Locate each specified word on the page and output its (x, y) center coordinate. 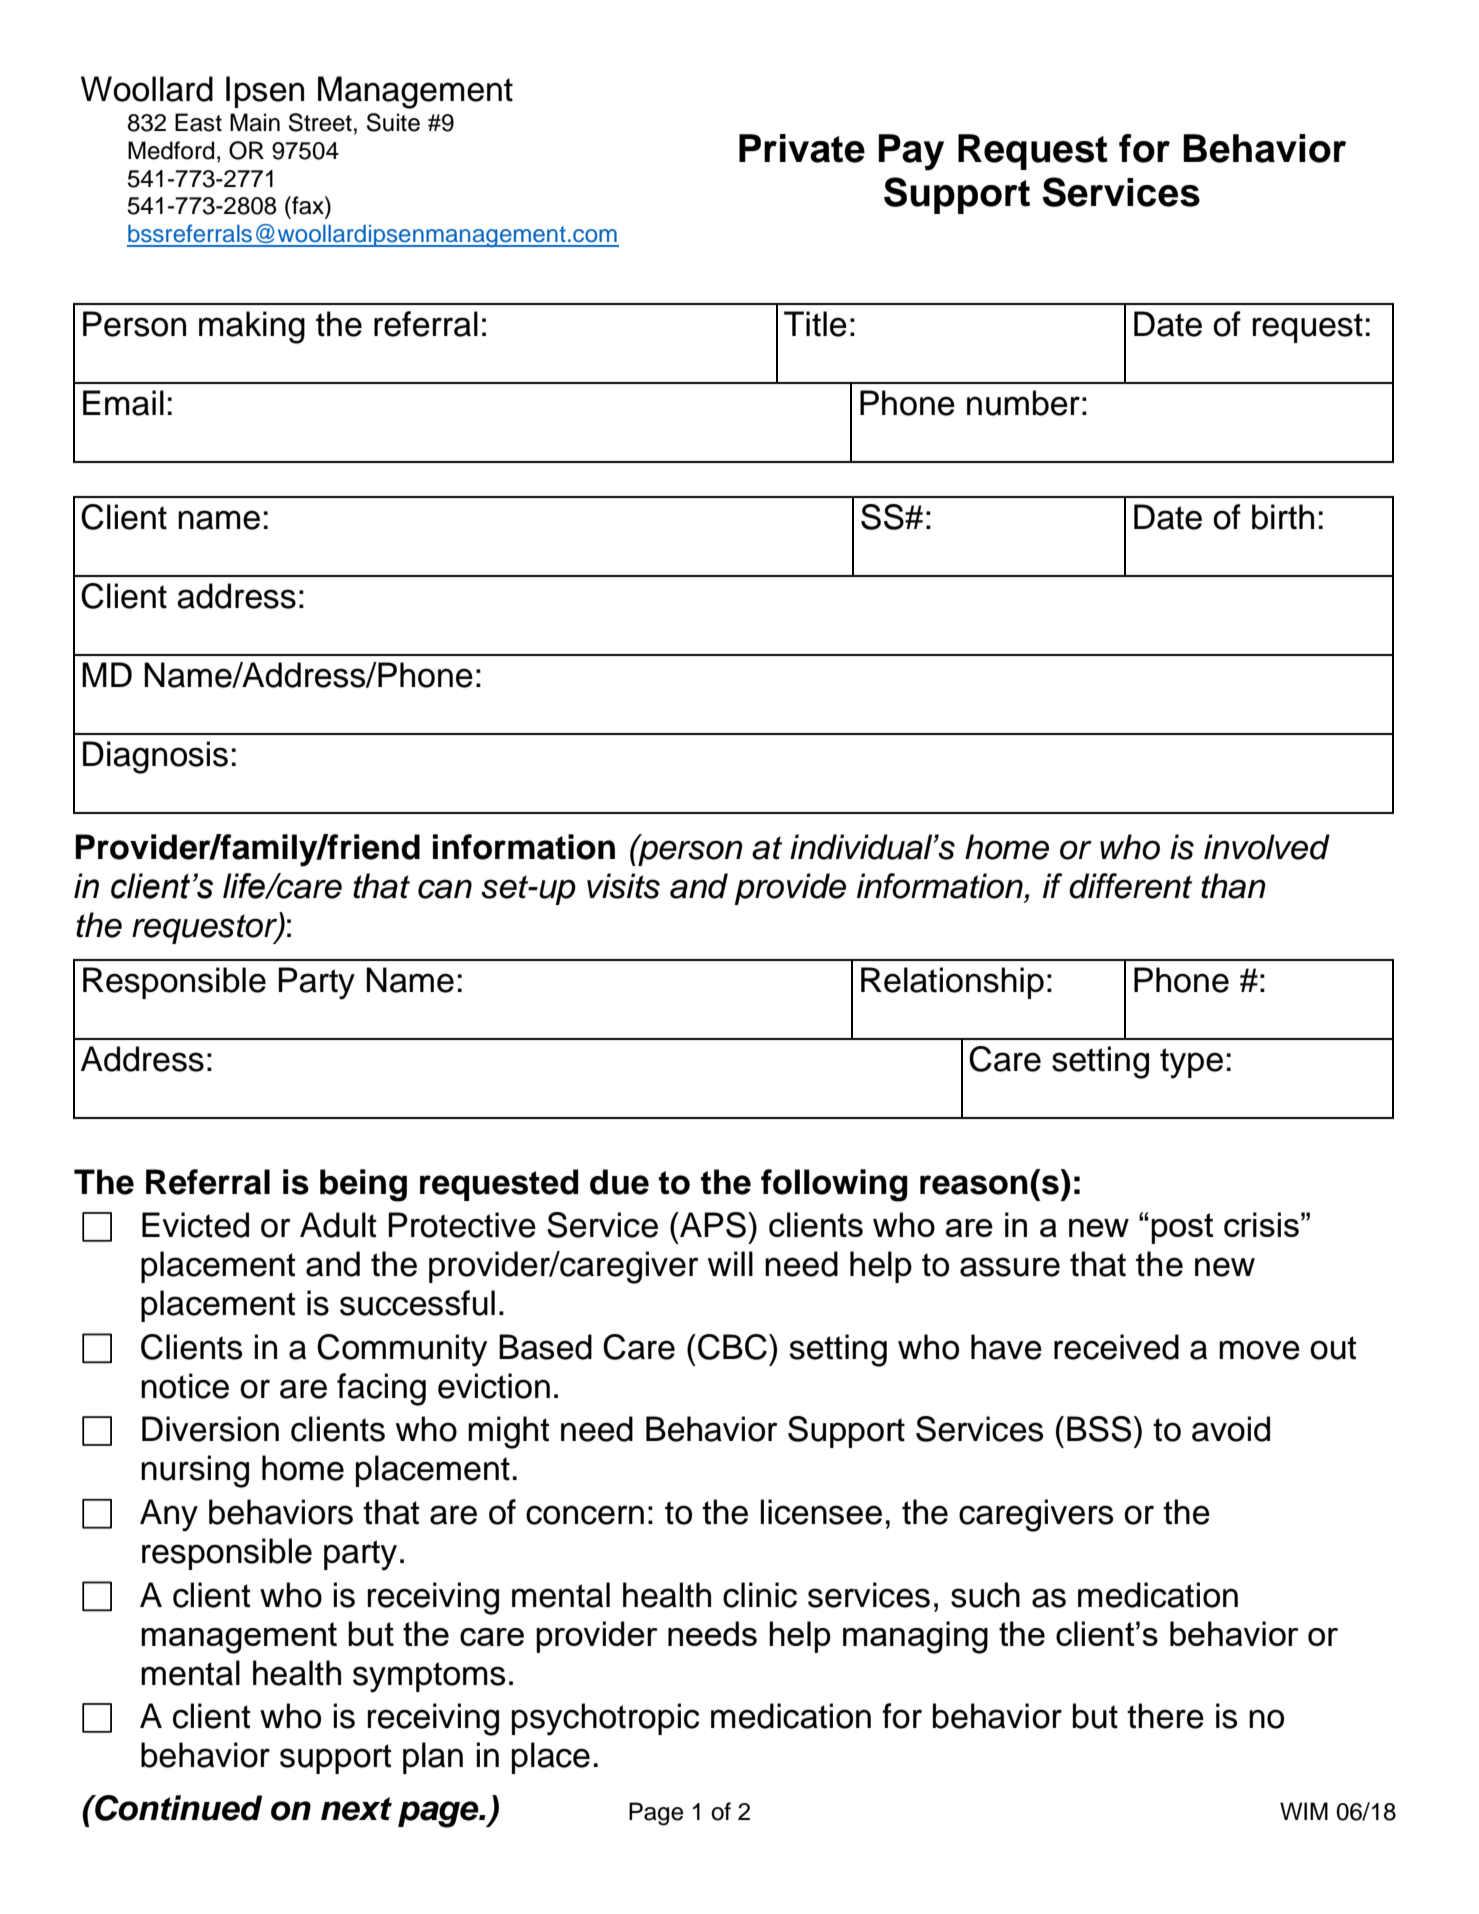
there (1165, 1716)
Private (802, 148)
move (1259, 1350)
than (1233, 886)
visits (623, 886)
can (445, 889)
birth (1283, 517)
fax (308, 205)
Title (815, 324)
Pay (911, 152)
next (356, 1809)
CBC (732, 1347)
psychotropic (606, 1719)
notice (185, 1386)
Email (123, 403)
